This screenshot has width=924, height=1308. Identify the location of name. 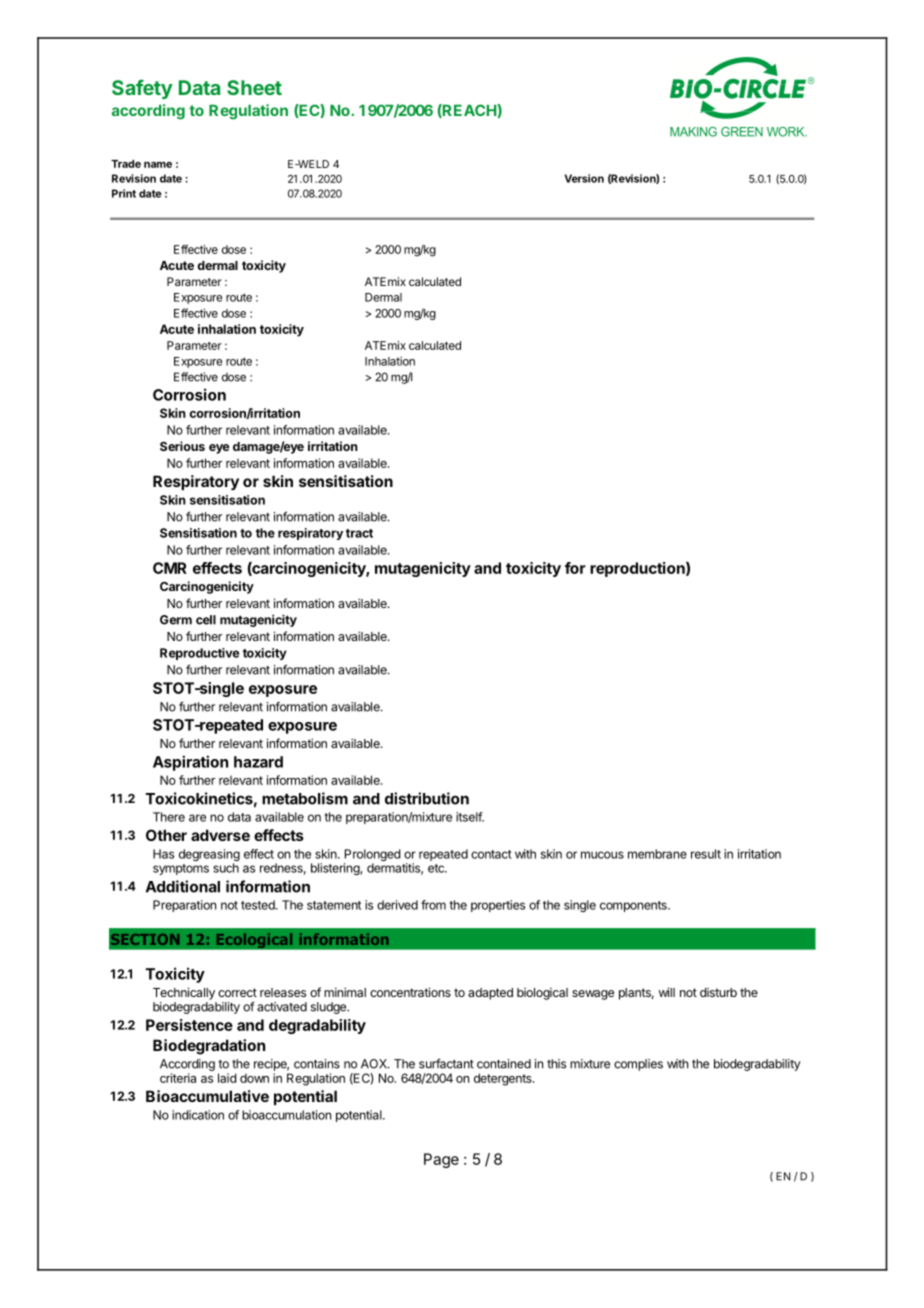
(158, 165).
